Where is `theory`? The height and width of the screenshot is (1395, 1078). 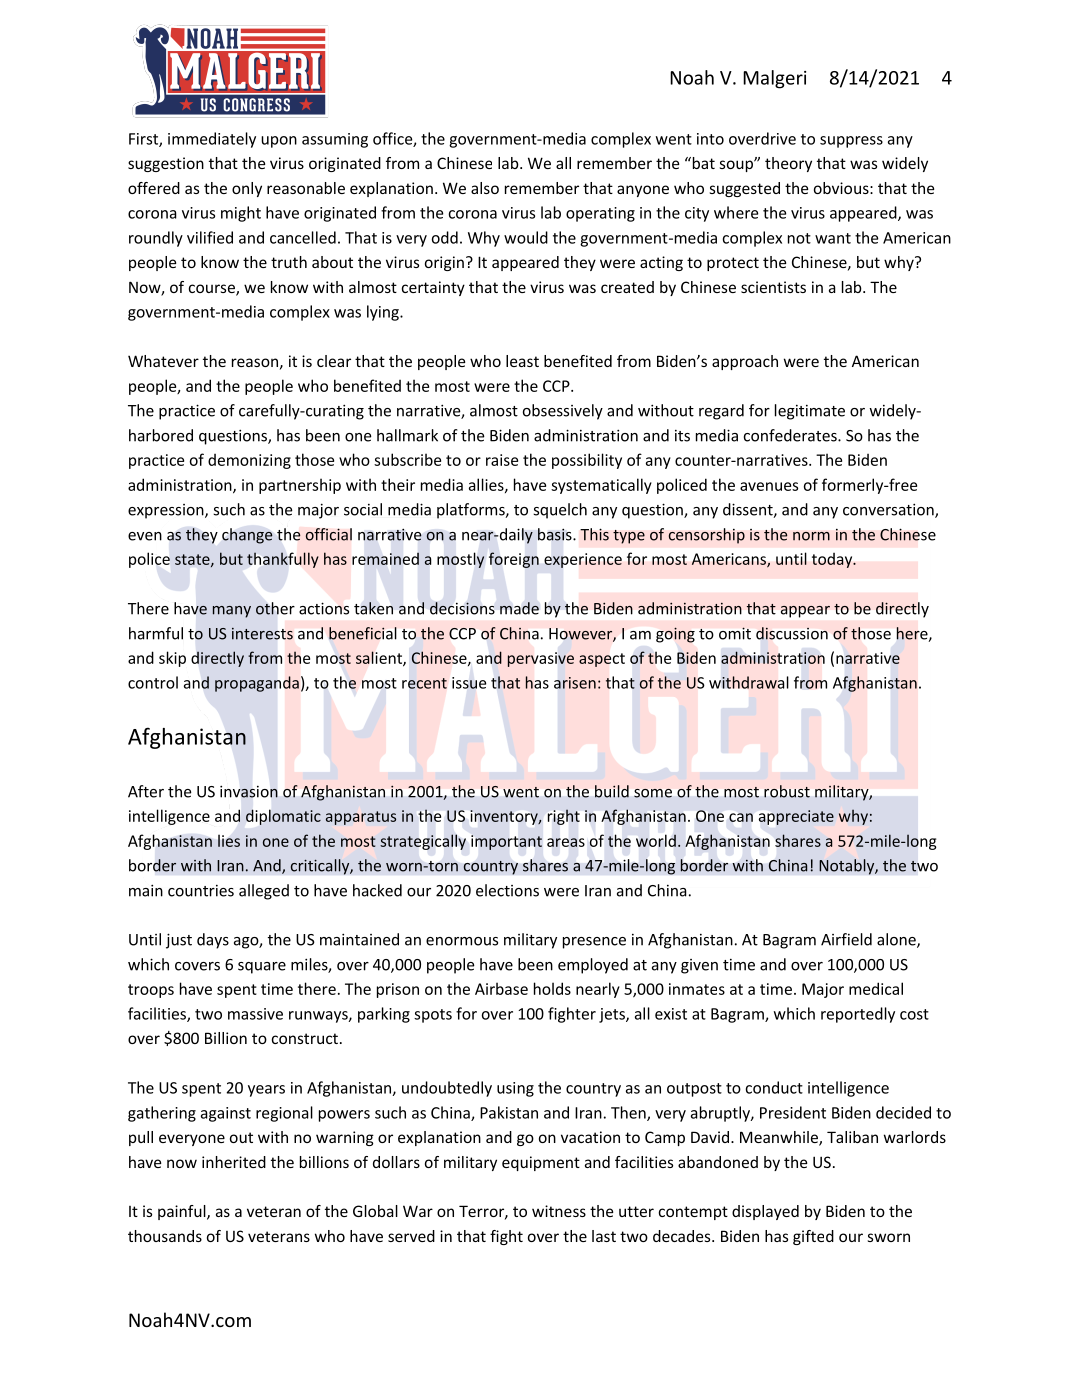 theory is located at coordinates (788, 164).
